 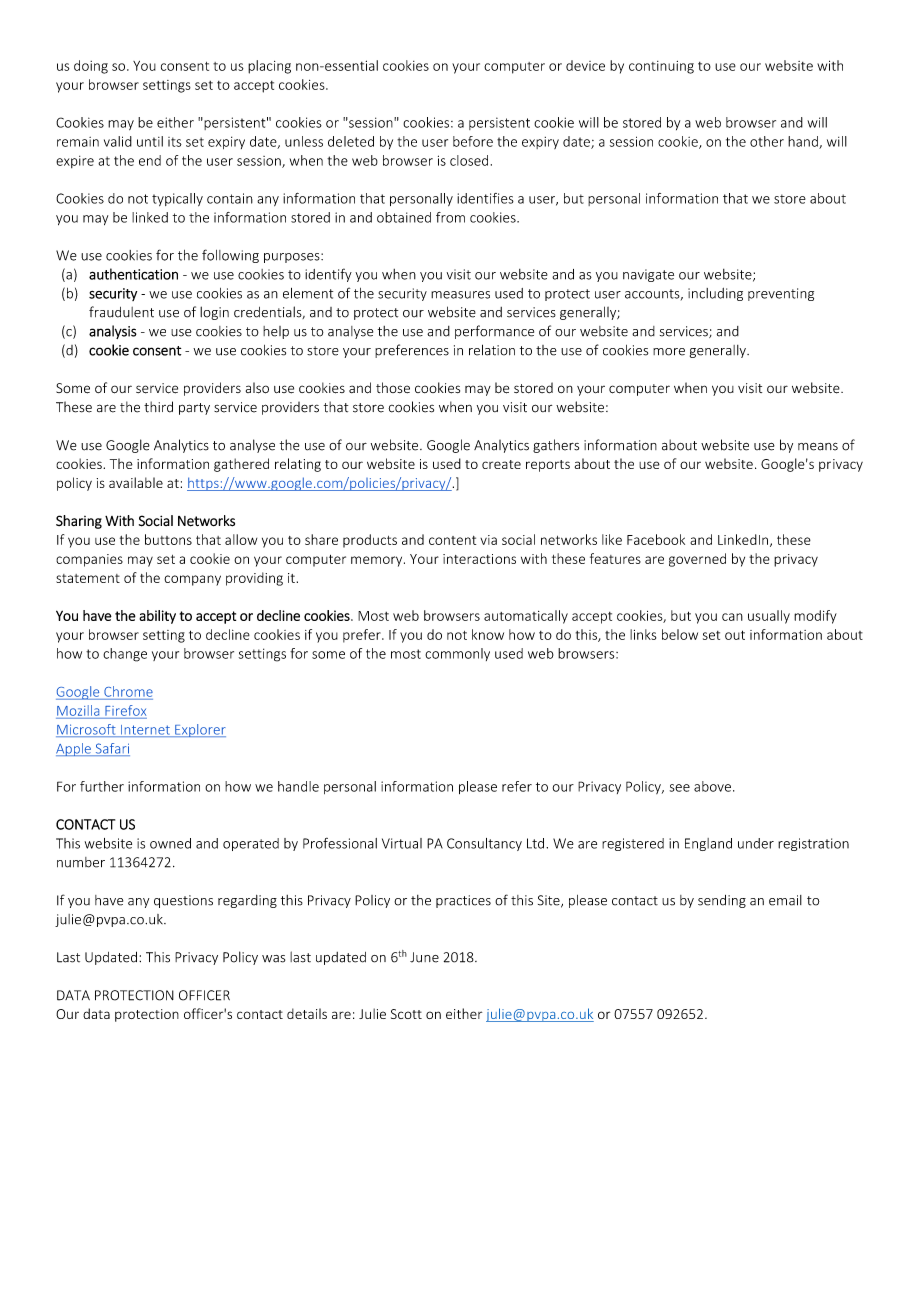 What do you see at coordinates (192, 580) in the screenshot?
I see `company` at bounding box center [192, 580].
